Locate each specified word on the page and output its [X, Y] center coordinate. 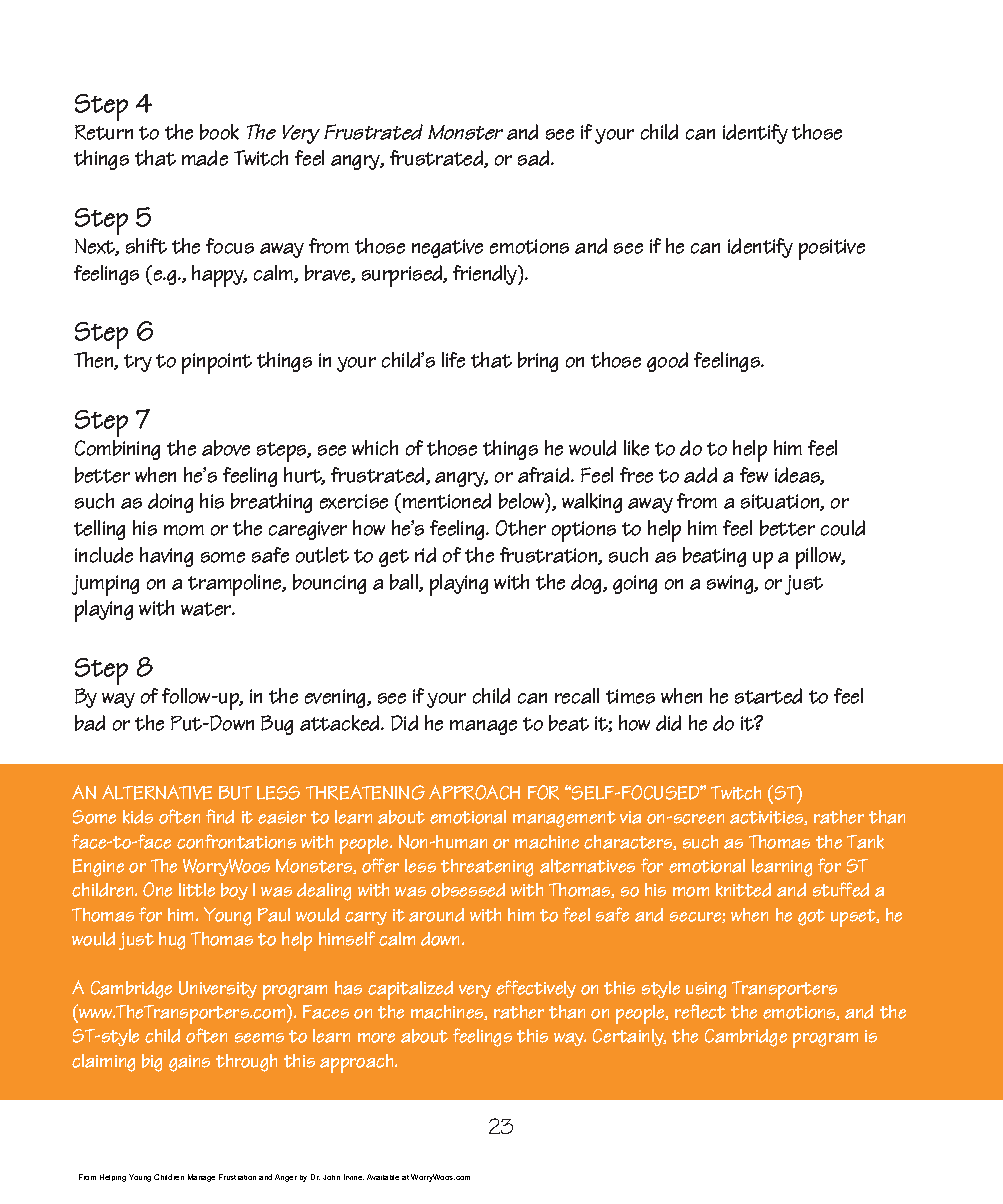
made [205, 158]
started [768, 696]
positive [832, 249]
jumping [105, 585]
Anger [286, 1178]
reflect [700, 1011]
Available [383, 1177]
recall [577, 696]
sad [535, 158]
